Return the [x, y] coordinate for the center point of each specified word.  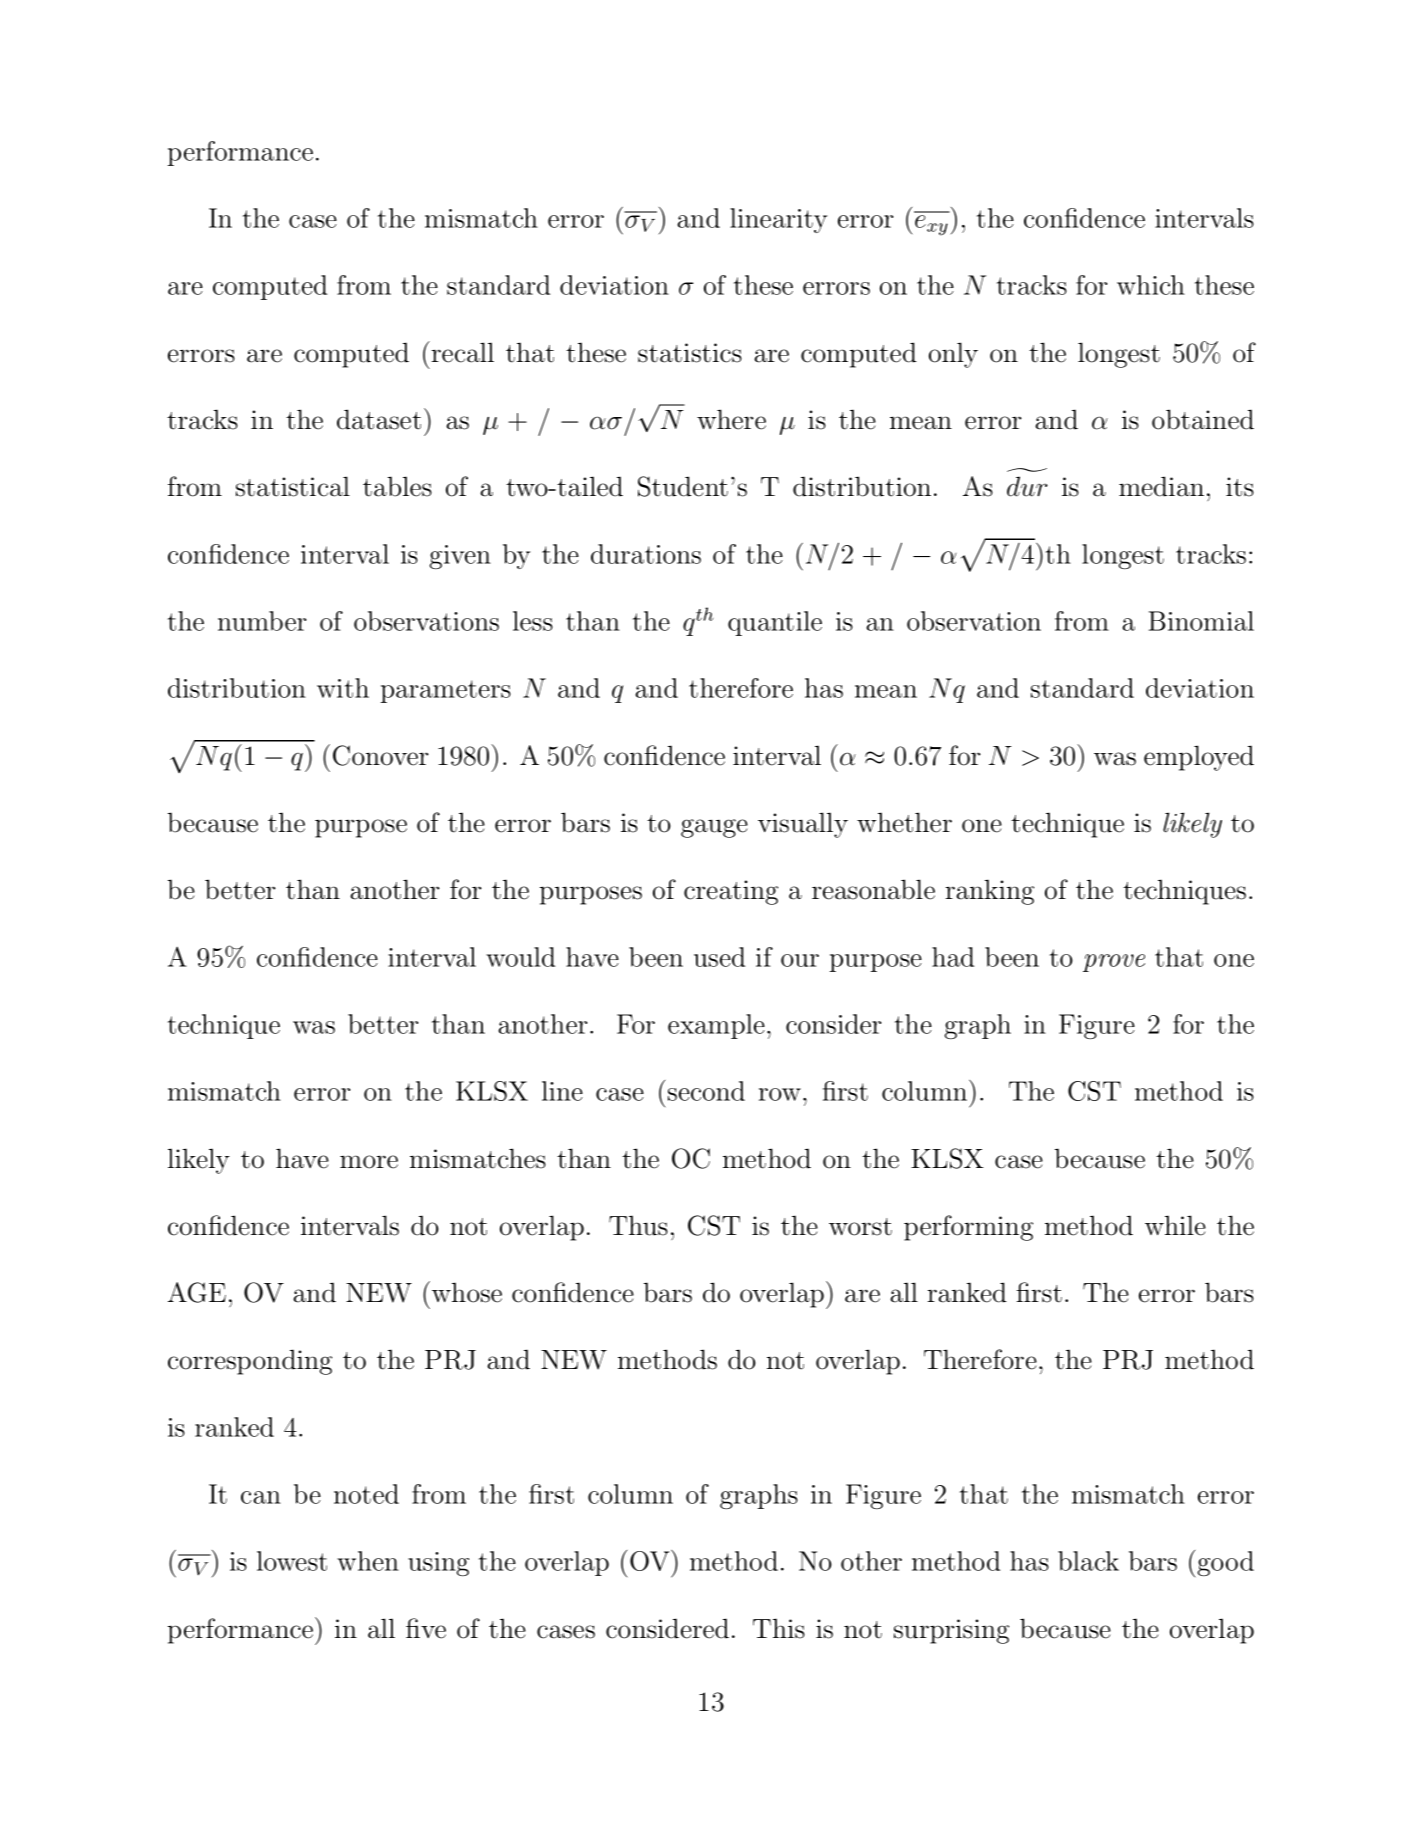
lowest [292, 1561]
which [1151, 285]
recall [463, 352]
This [779, 1629]
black [1088, 1561]
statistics [690, 353]
